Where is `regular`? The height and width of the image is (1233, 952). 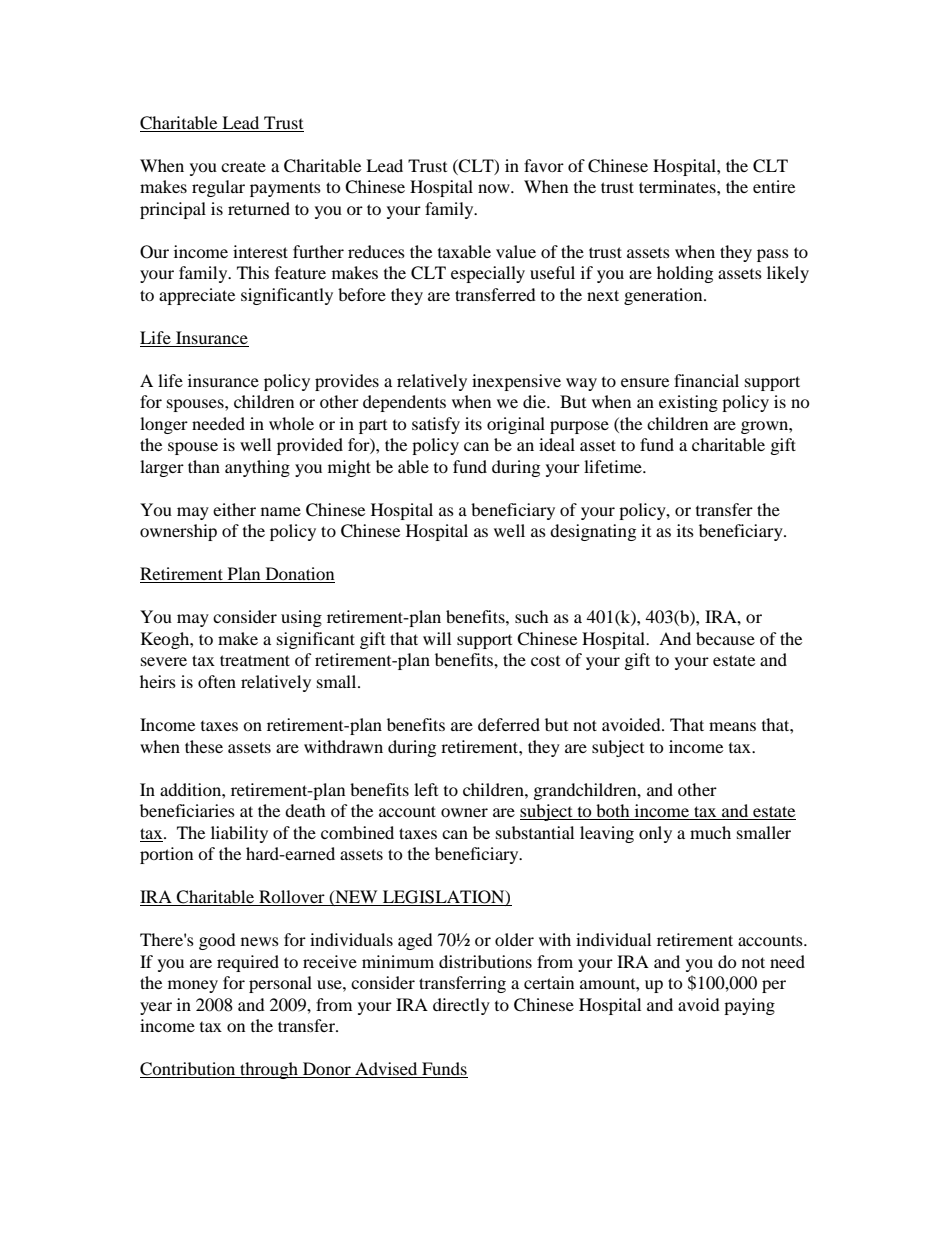
regular is located at coordinates (218, 188).
